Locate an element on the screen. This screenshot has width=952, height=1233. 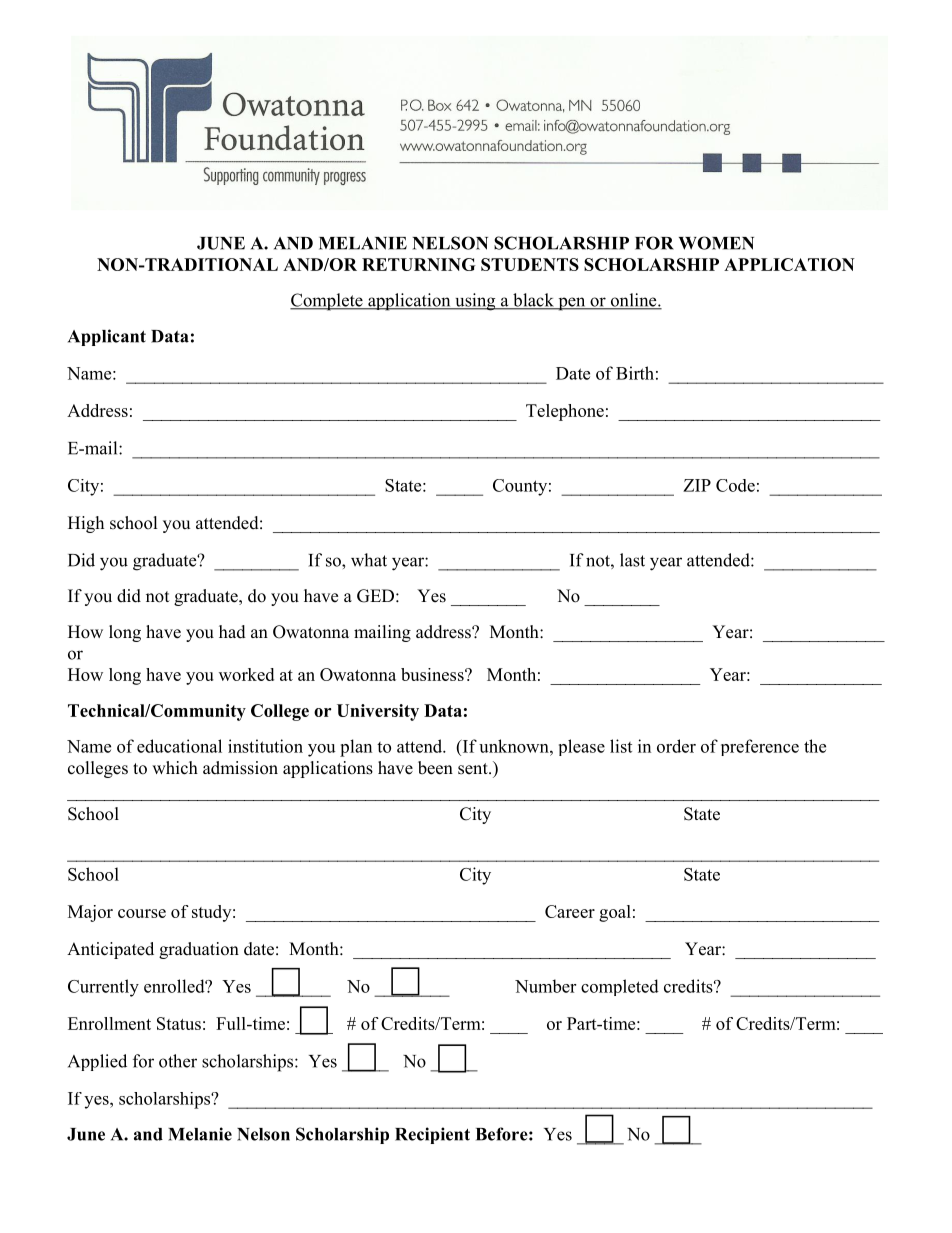
last is located at coordinates (632, 560).
